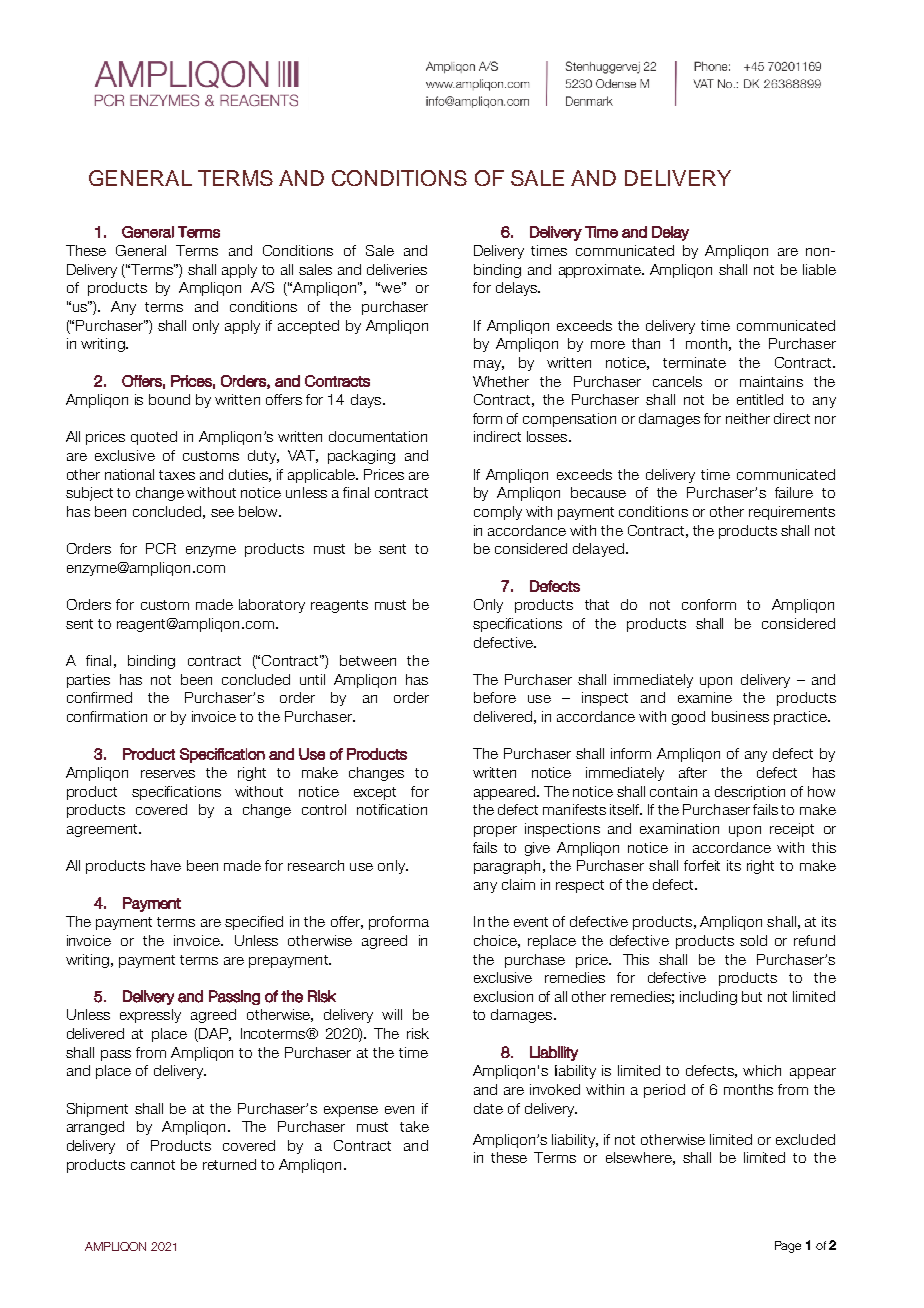 The image size is (924, 1308). I want to click on Page, so click(788, 1247).
